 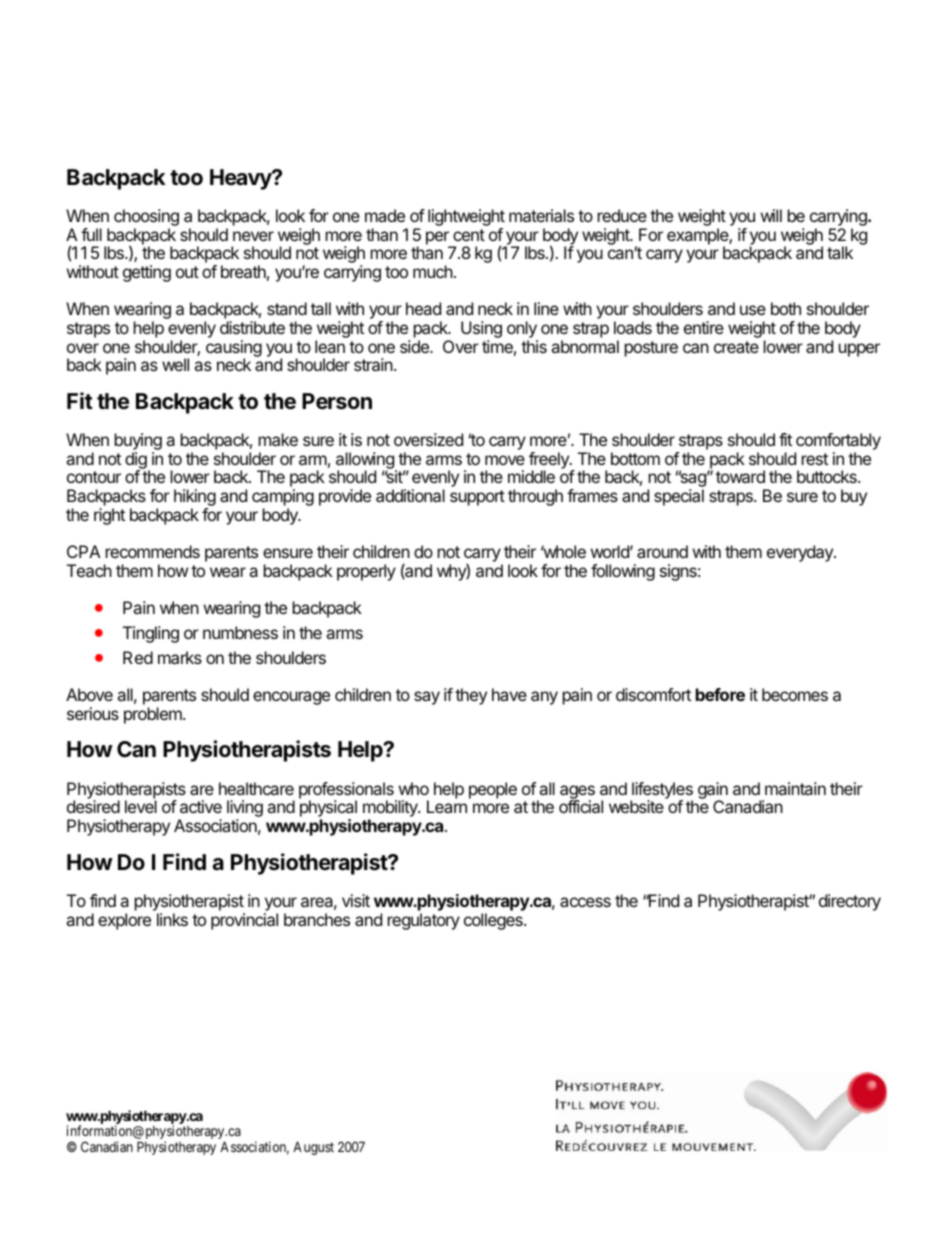 I want to click on toward, so click(x=740, y=476).
